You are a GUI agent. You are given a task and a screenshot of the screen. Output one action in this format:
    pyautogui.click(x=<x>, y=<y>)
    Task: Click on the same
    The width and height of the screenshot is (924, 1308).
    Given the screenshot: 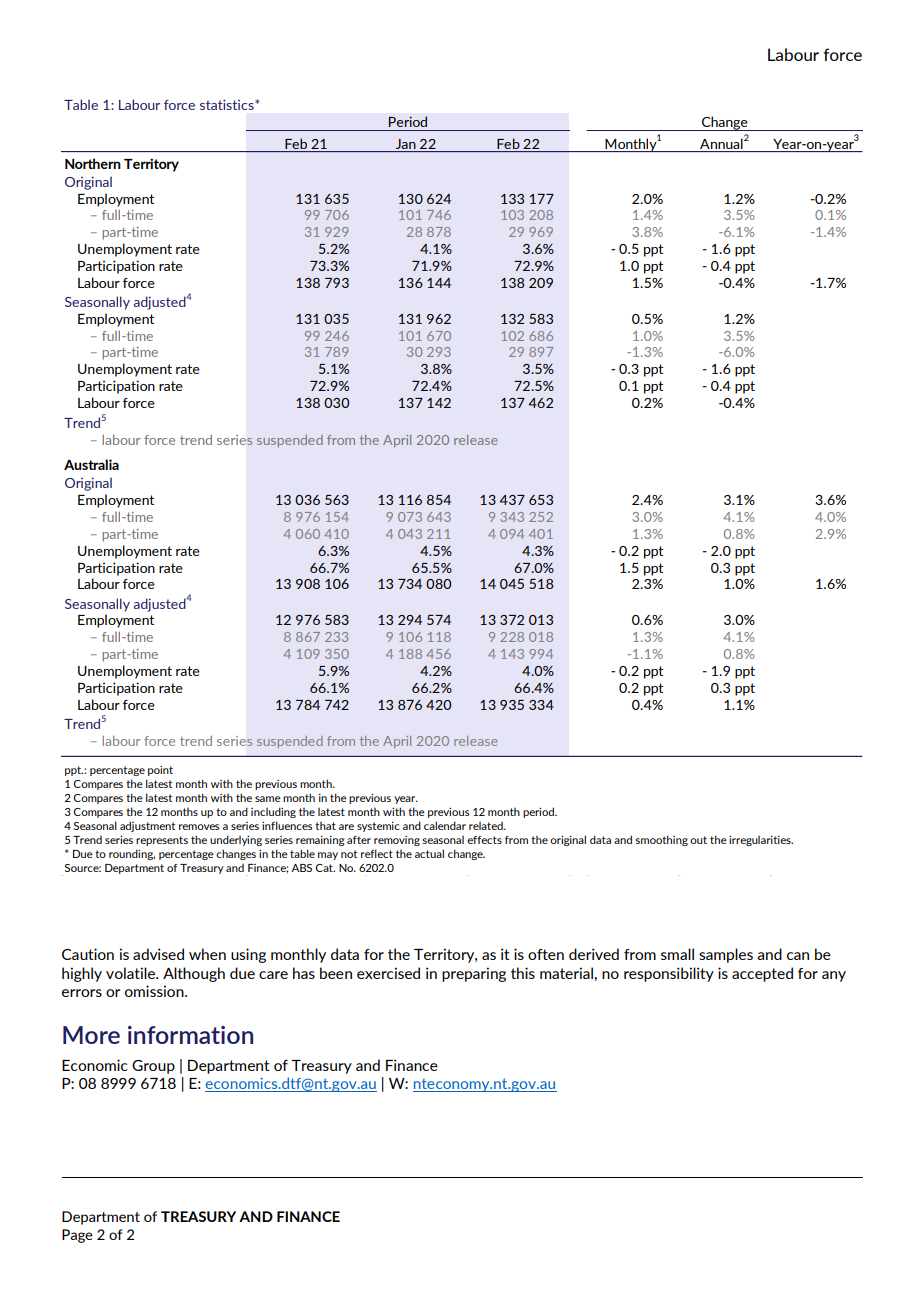 What is the action you would take?
    pyautogui.click(x=268, y=799)
